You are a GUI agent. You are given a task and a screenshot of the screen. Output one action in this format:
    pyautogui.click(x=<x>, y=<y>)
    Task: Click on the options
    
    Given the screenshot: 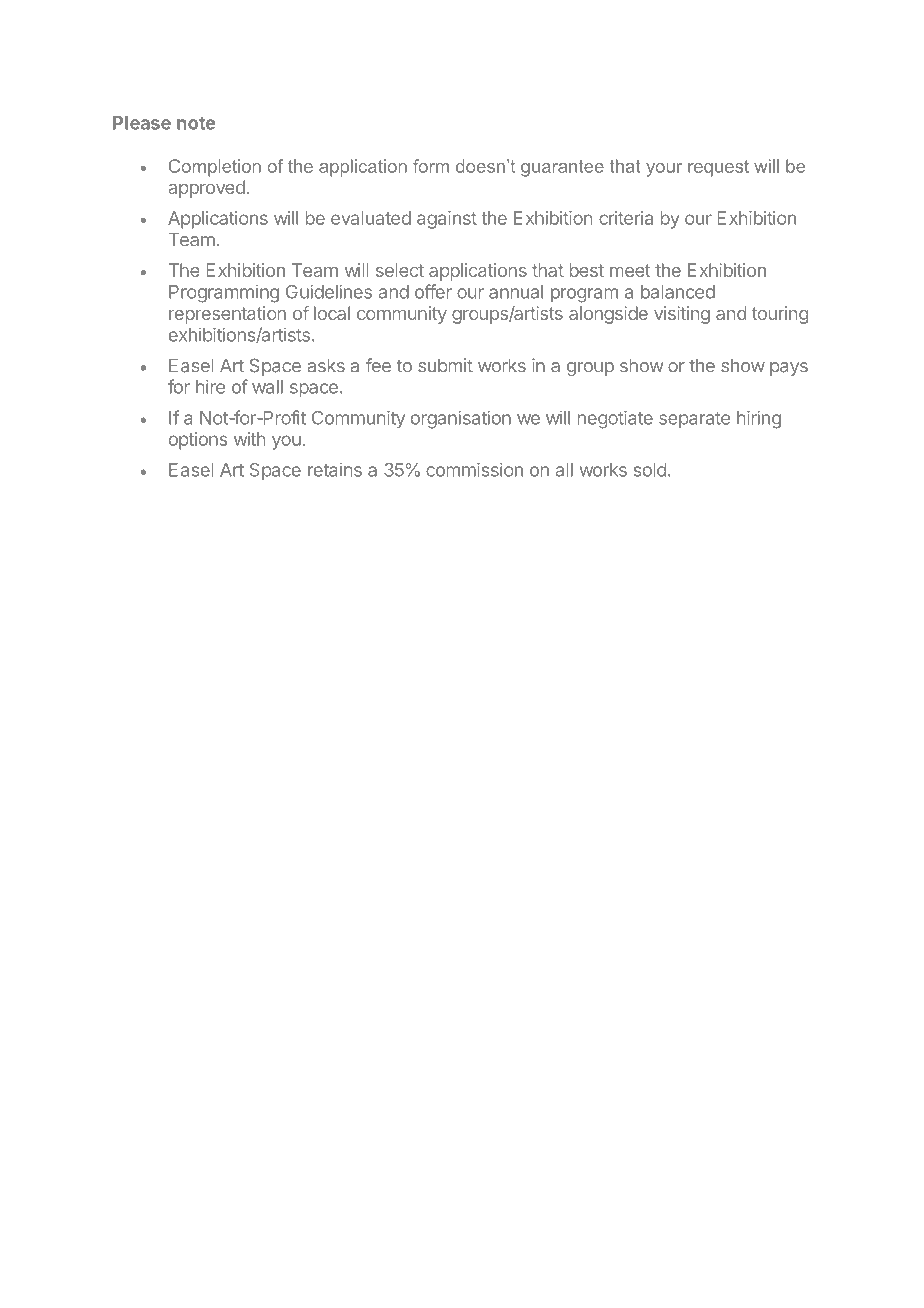 What is the action you would take?
    pyautogui.click(x=198, y=441)
